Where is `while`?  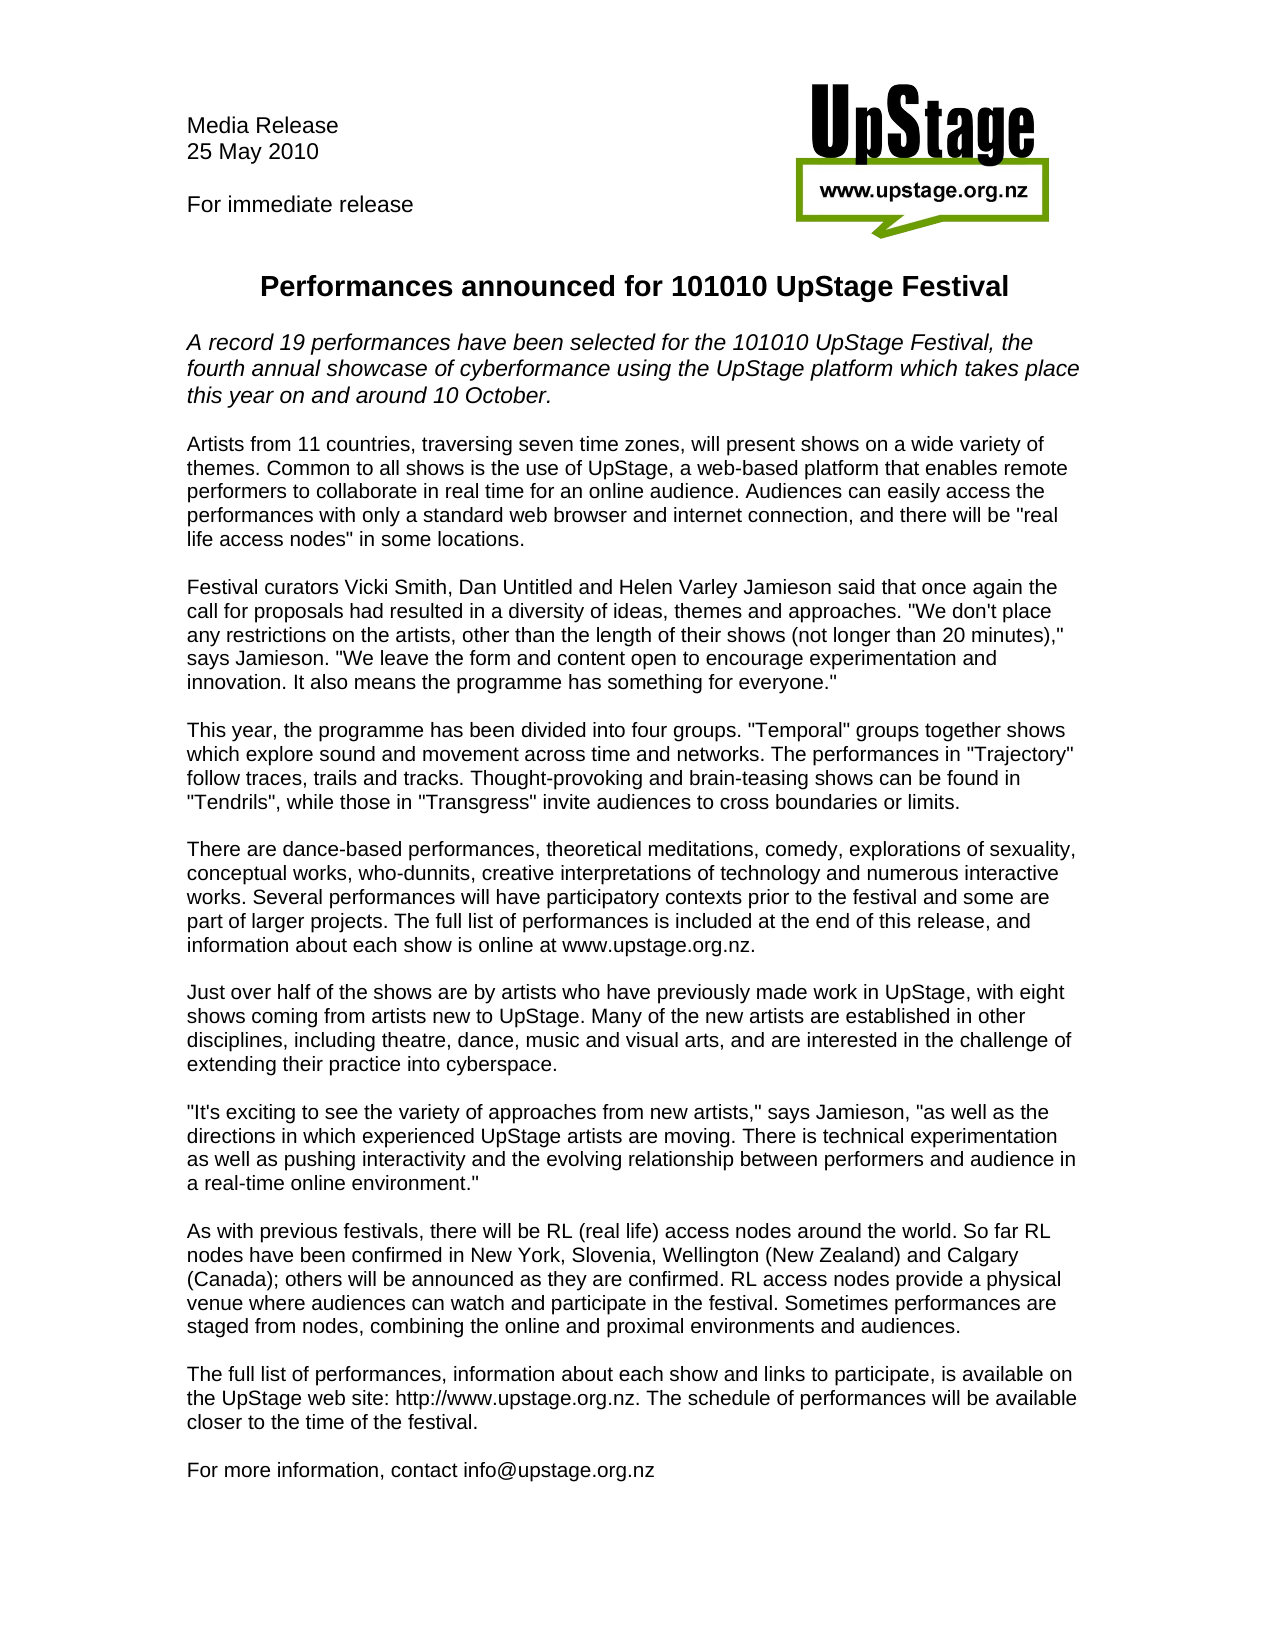 while is located at coordinates (310, 801).
